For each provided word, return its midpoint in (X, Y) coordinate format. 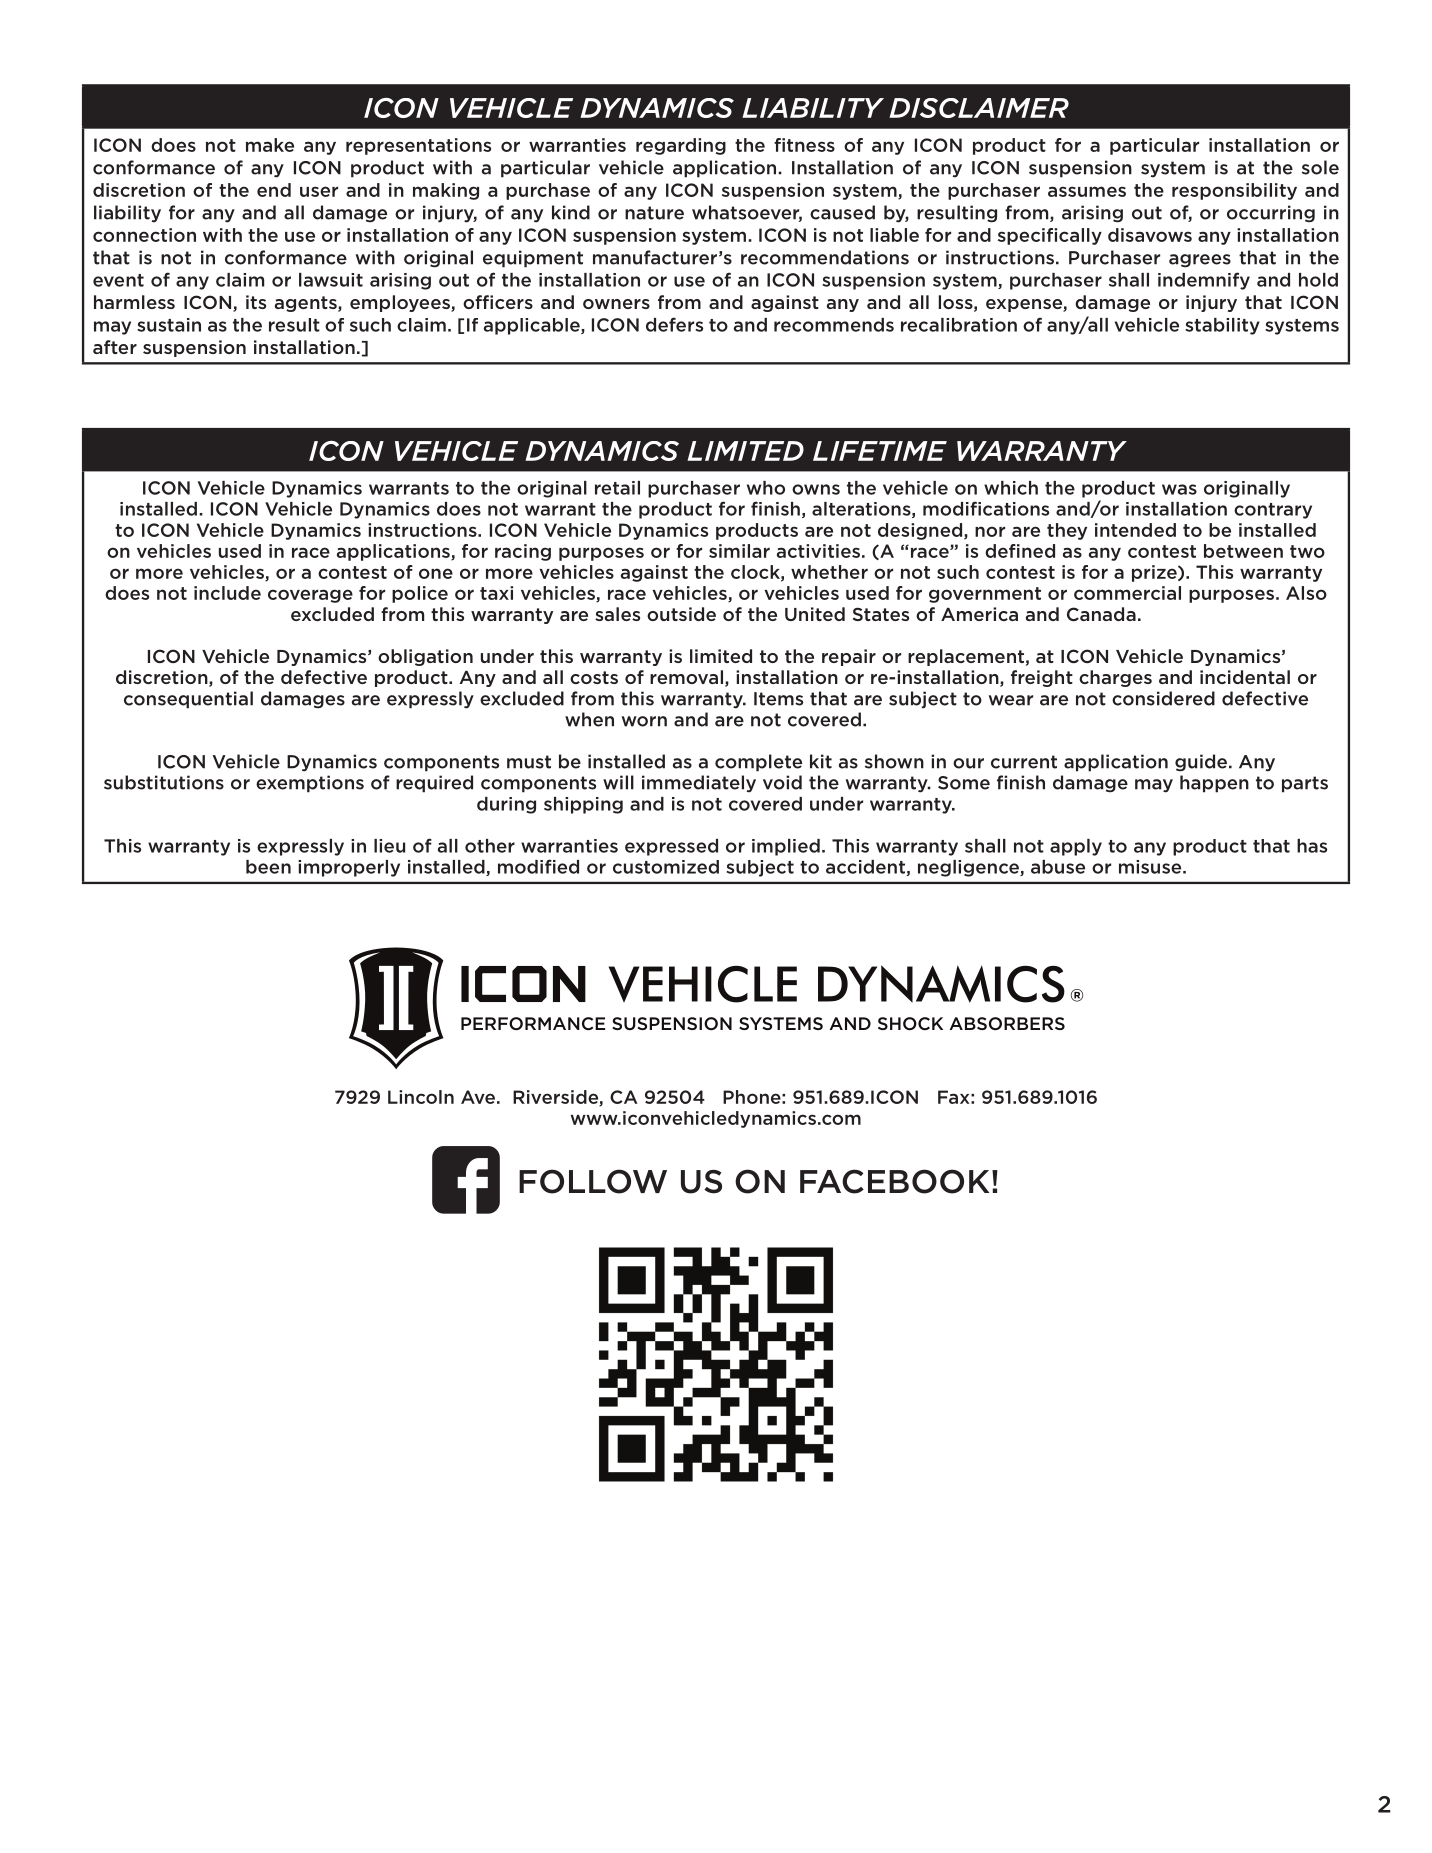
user (319, 191)
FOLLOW (593, 1181)
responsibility (1234, 191)
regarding (681, 146)
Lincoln (421, 1097)
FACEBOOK (894, 1181)
